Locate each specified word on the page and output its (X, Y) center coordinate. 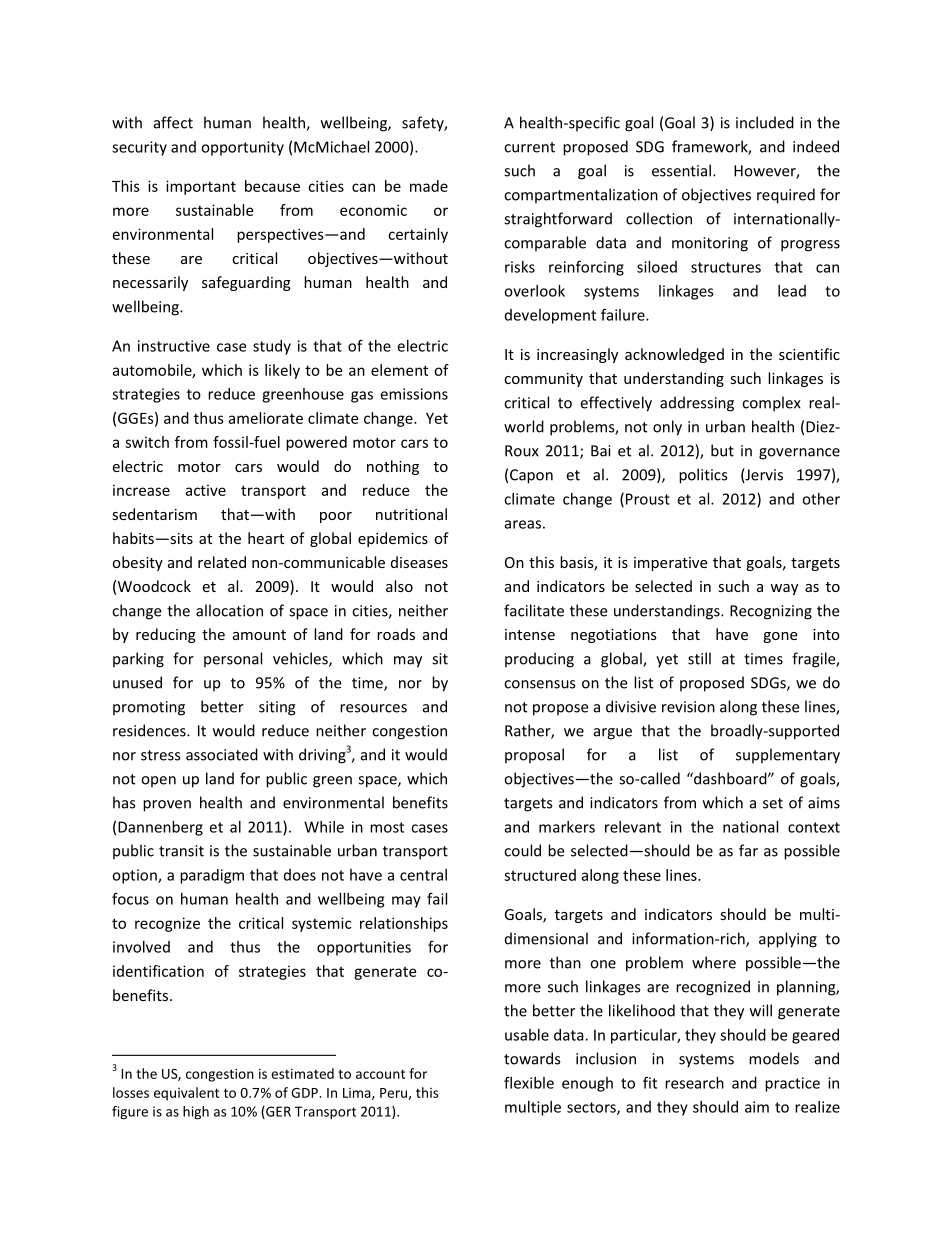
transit (181, 851)
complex (771, 404)
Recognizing (771, 612)
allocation (229, 610)
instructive (174, 346)
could (522, 850)
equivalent (186, 1094)
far (748, 850)
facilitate (534, 610)
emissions (414, 394)
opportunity (242, 148)
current (529, 147)
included (765, 122)
